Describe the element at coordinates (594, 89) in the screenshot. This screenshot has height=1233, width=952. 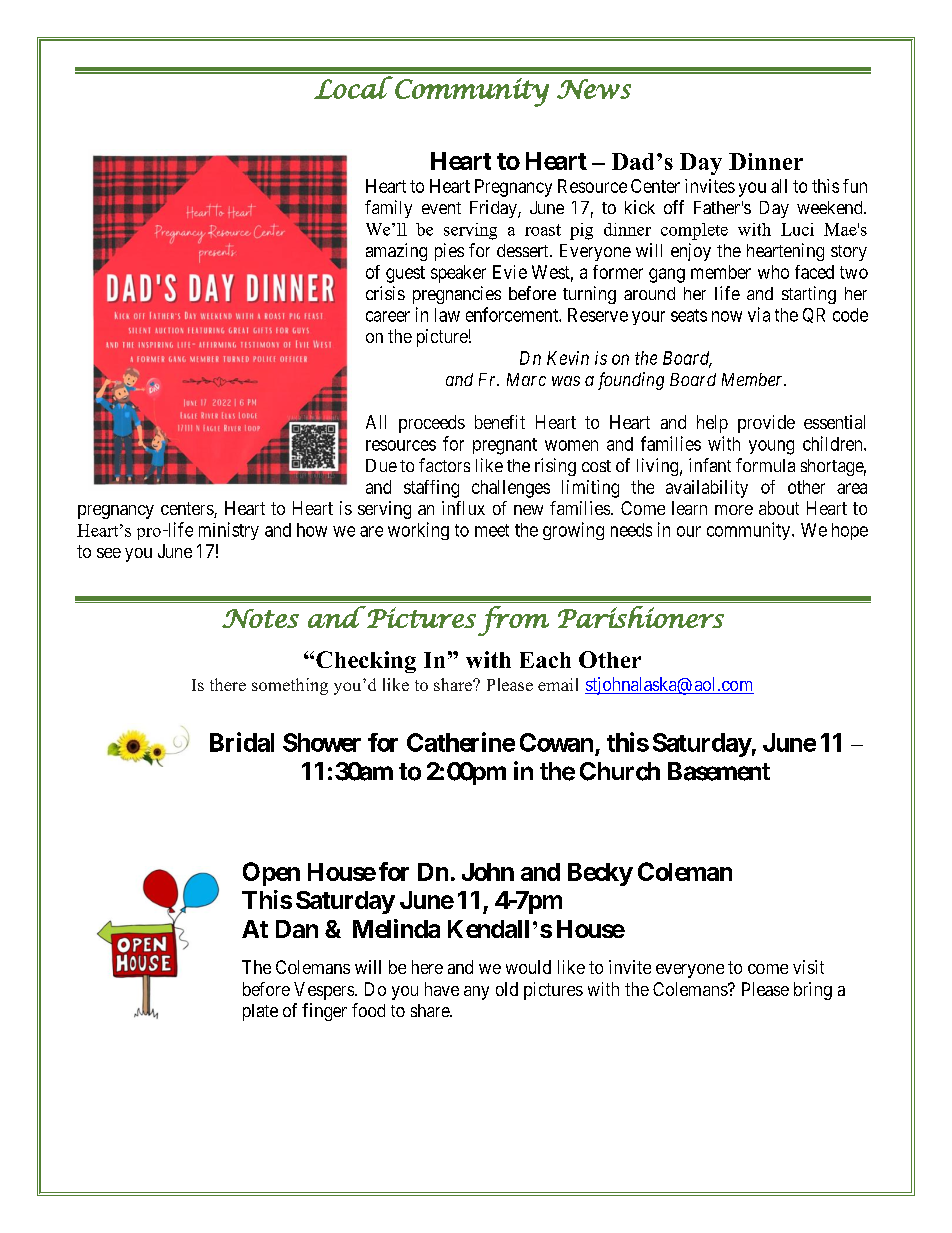
I see `News` at that location.
